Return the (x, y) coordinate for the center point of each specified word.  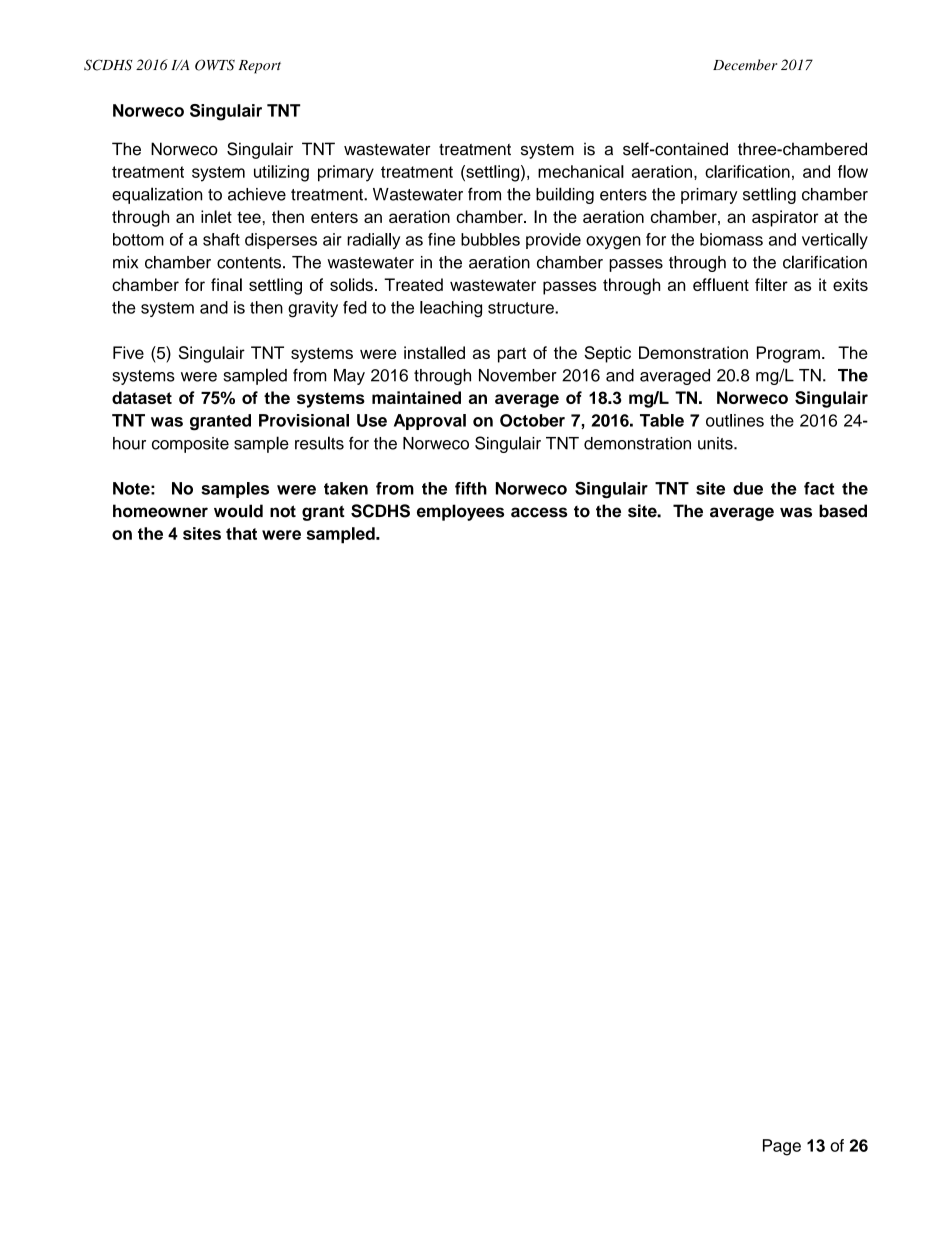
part (512, 355)
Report (260, 67)
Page (782, 1147)
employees (460, 512)
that (241, 533)
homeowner (160, 511)
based (843, 511)
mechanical (581, 171)
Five (128, 352)
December (745, 65)
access (539, 512)
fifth (471, 488)
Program (788, 354)
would (238, 511)
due (748, 488)
